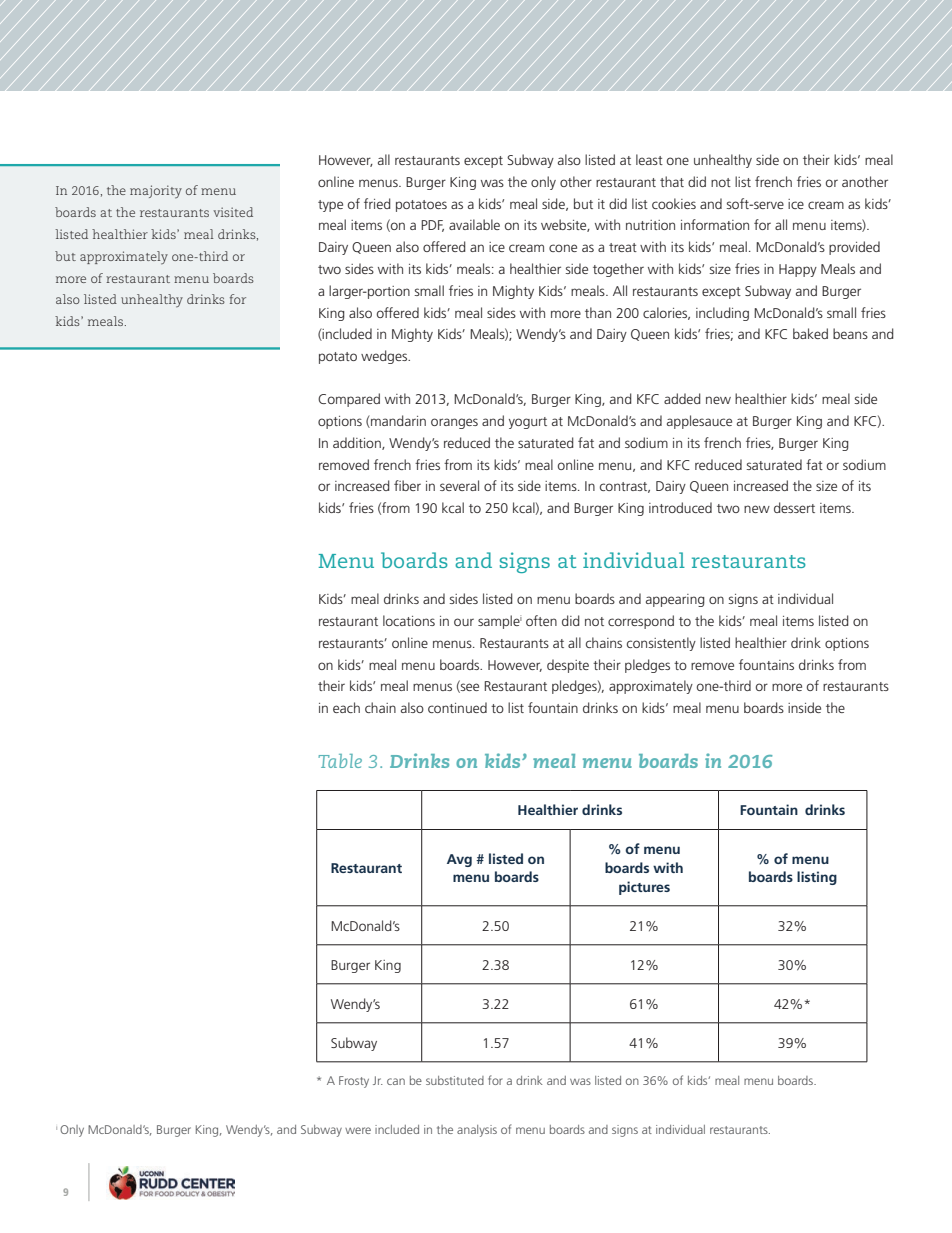  What do you see at coordinates (233, 212) in the page?
I see `visited` at bounding box center [233, 212].
